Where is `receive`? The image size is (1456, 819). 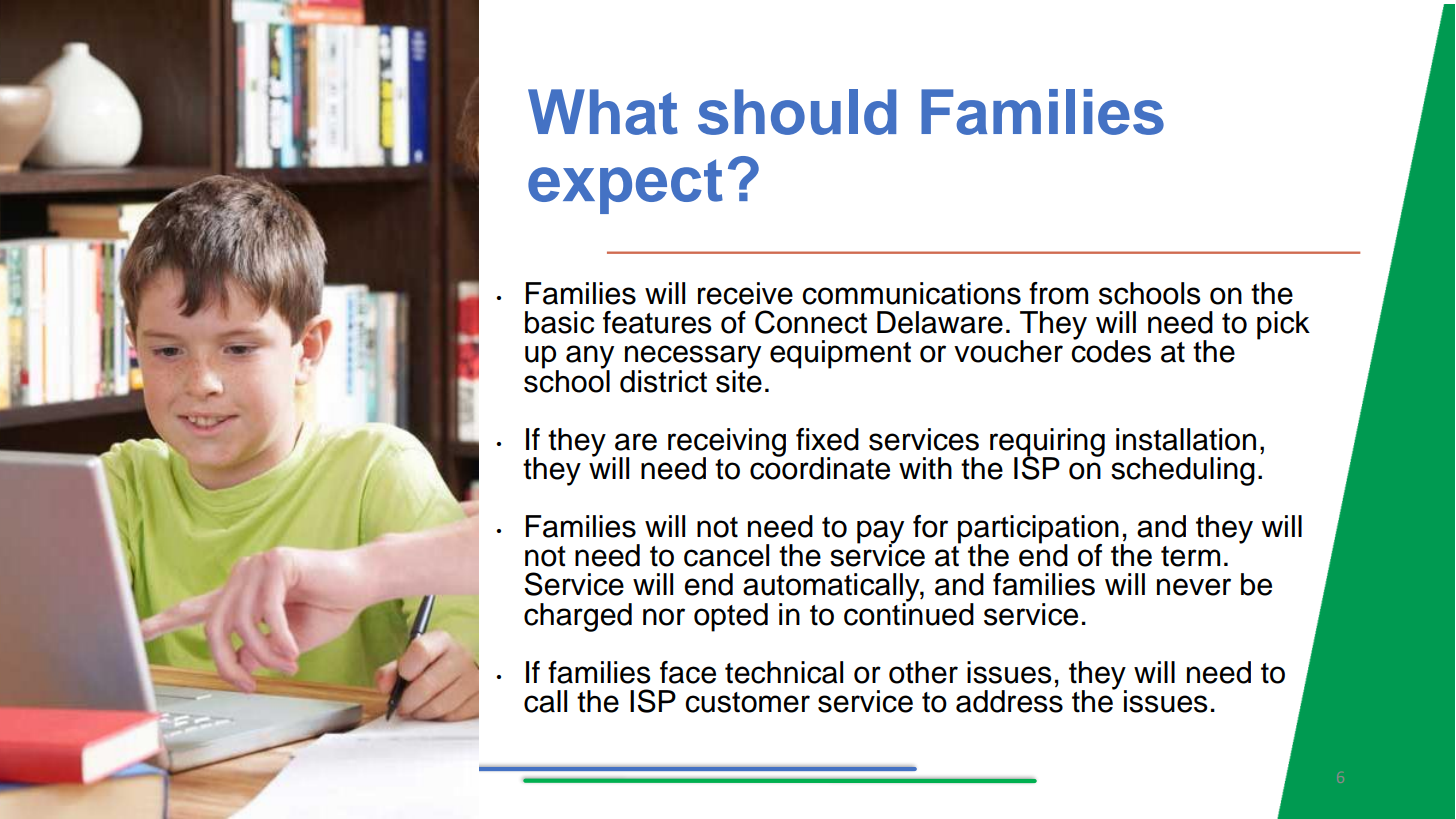
receive is located at coordinates (745, 293).
